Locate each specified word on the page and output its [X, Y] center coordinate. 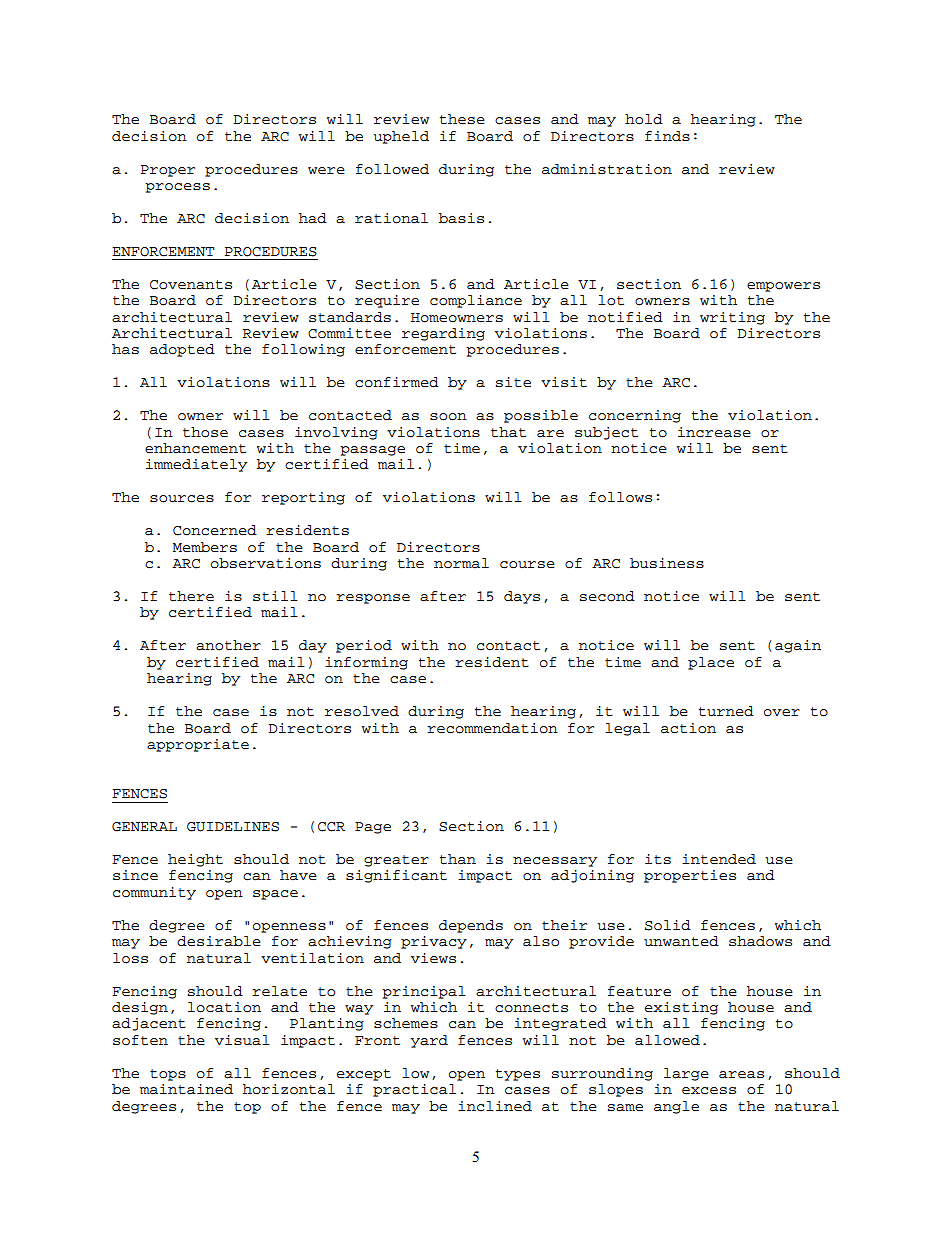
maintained [186, 1089]
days [522, 597]
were [326, 170]
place [711, 663]
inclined [495, 1106]
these [462, 119]
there [191, 596]
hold [644, 119]
